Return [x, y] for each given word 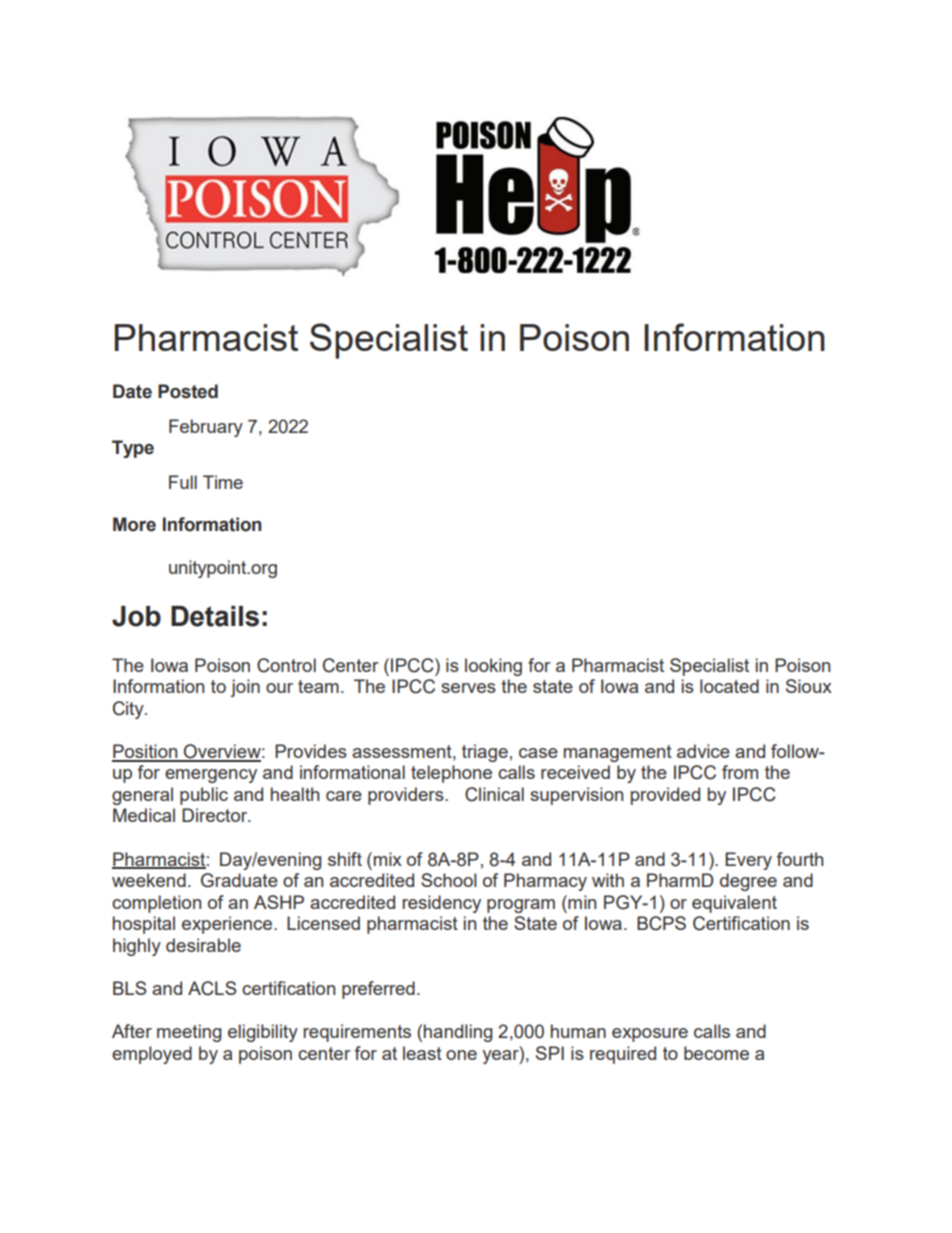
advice [703, 751]
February [206, 428]
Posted [188, 391]
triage [485, 753]
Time [223, 482]
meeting [189, 1033]
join [245, 688]
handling [458, 1033]
